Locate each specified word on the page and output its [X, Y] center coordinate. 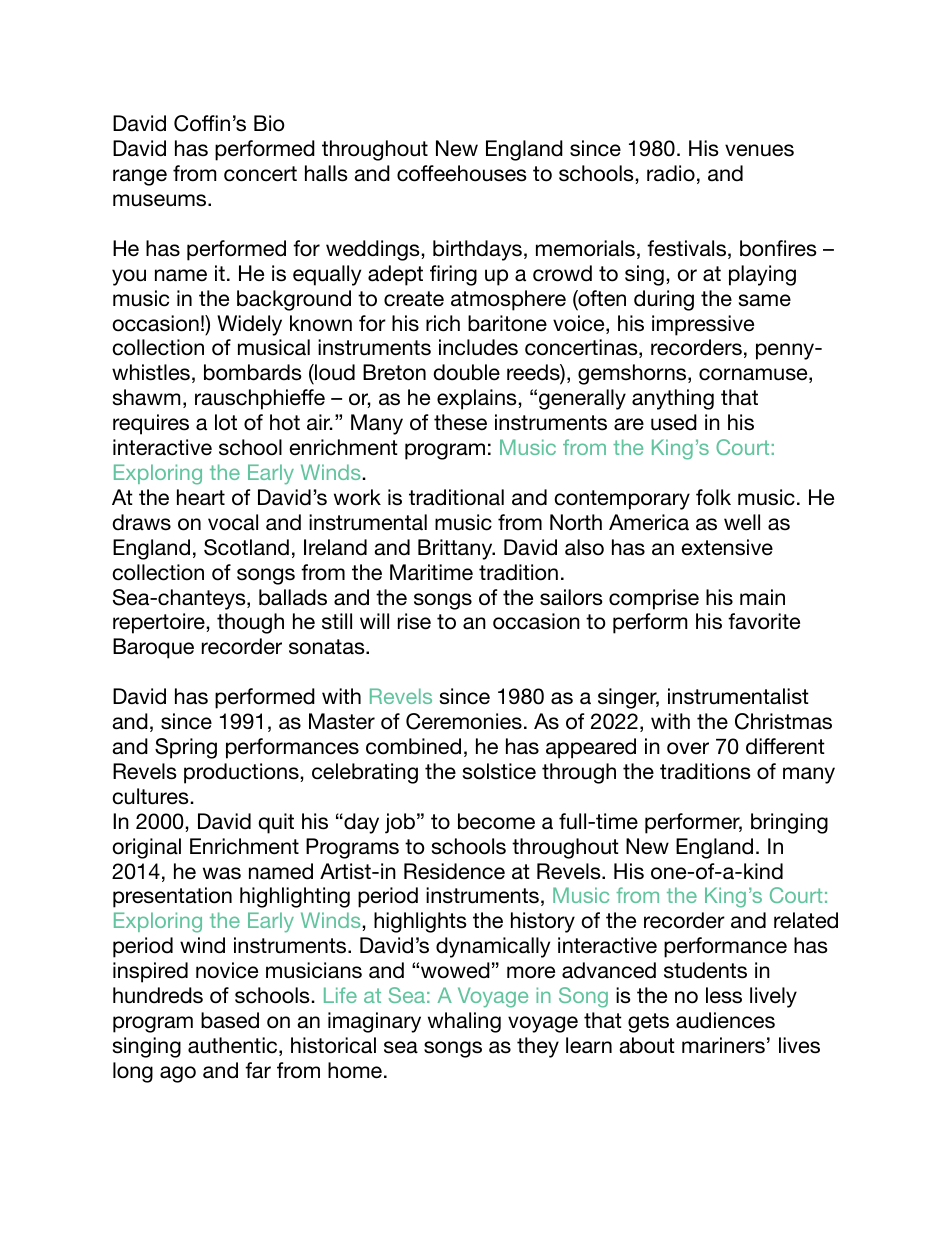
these [460, 422]
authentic [234, 1046]
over [688, 748]
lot [226, 422]
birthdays [477, 250]
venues [759, 150]
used [674, 422]
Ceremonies [464, 721]
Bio [269, 123]
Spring [186, 748]
